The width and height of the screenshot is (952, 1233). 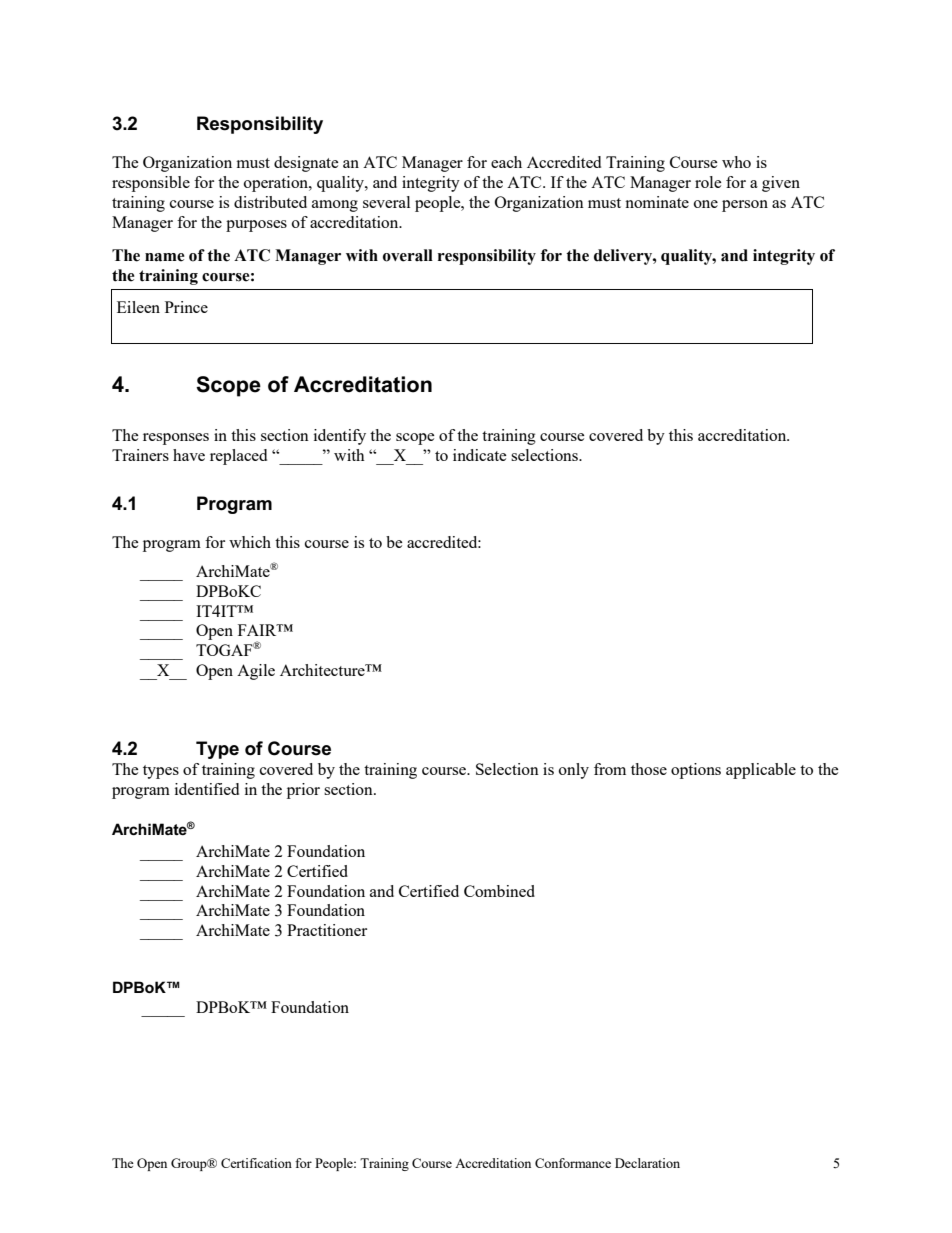 I want to click on identified, so click(x=207, y=789).
